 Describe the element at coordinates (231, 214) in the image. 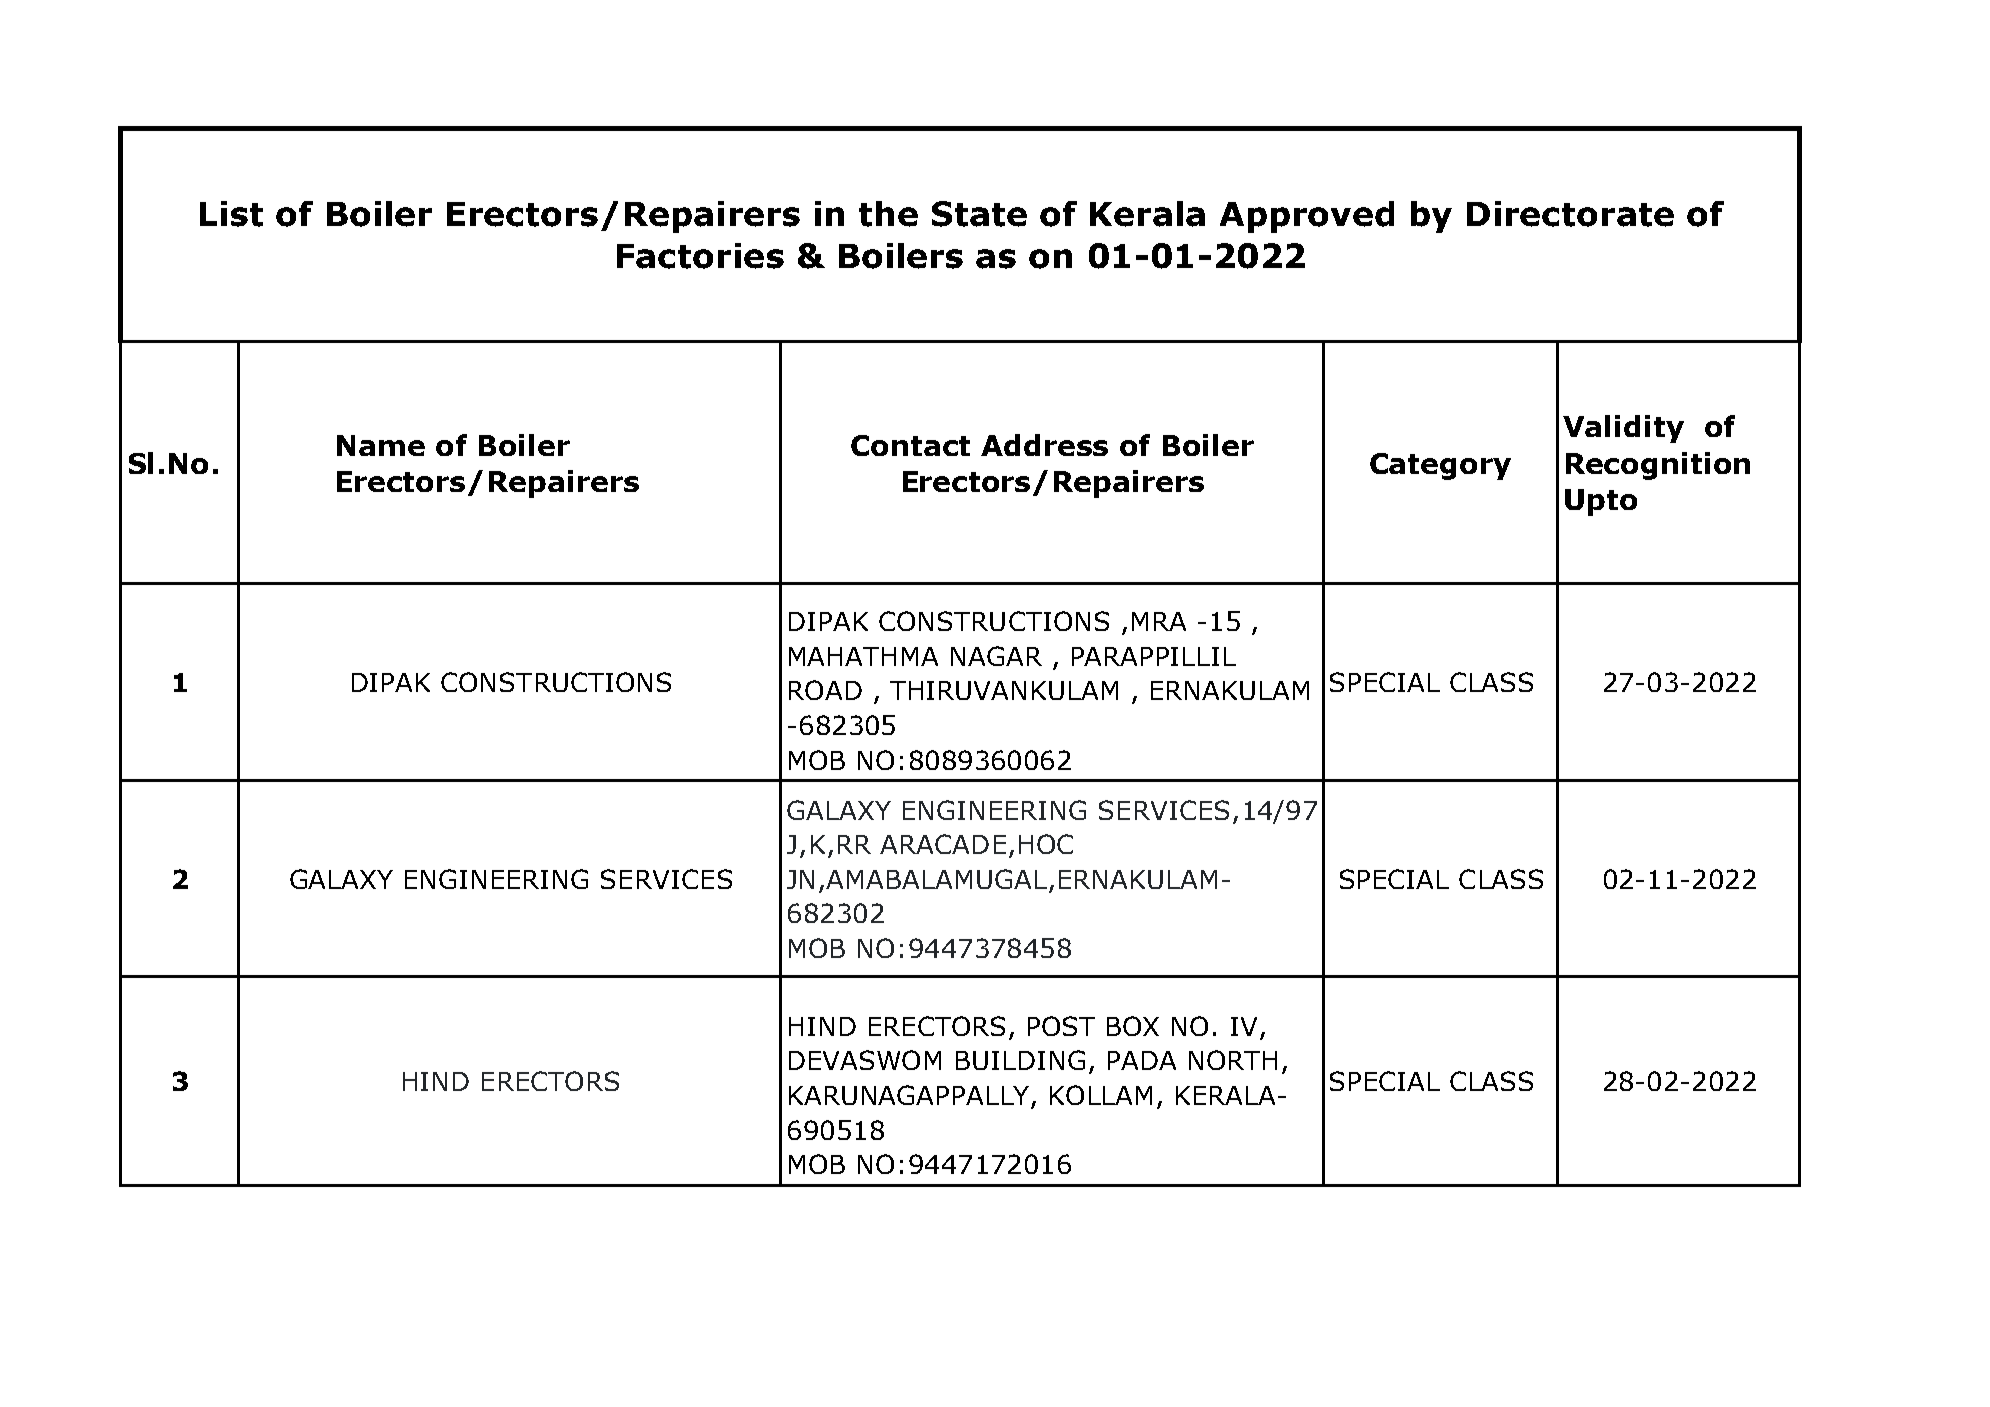

I see `List` at that location.
